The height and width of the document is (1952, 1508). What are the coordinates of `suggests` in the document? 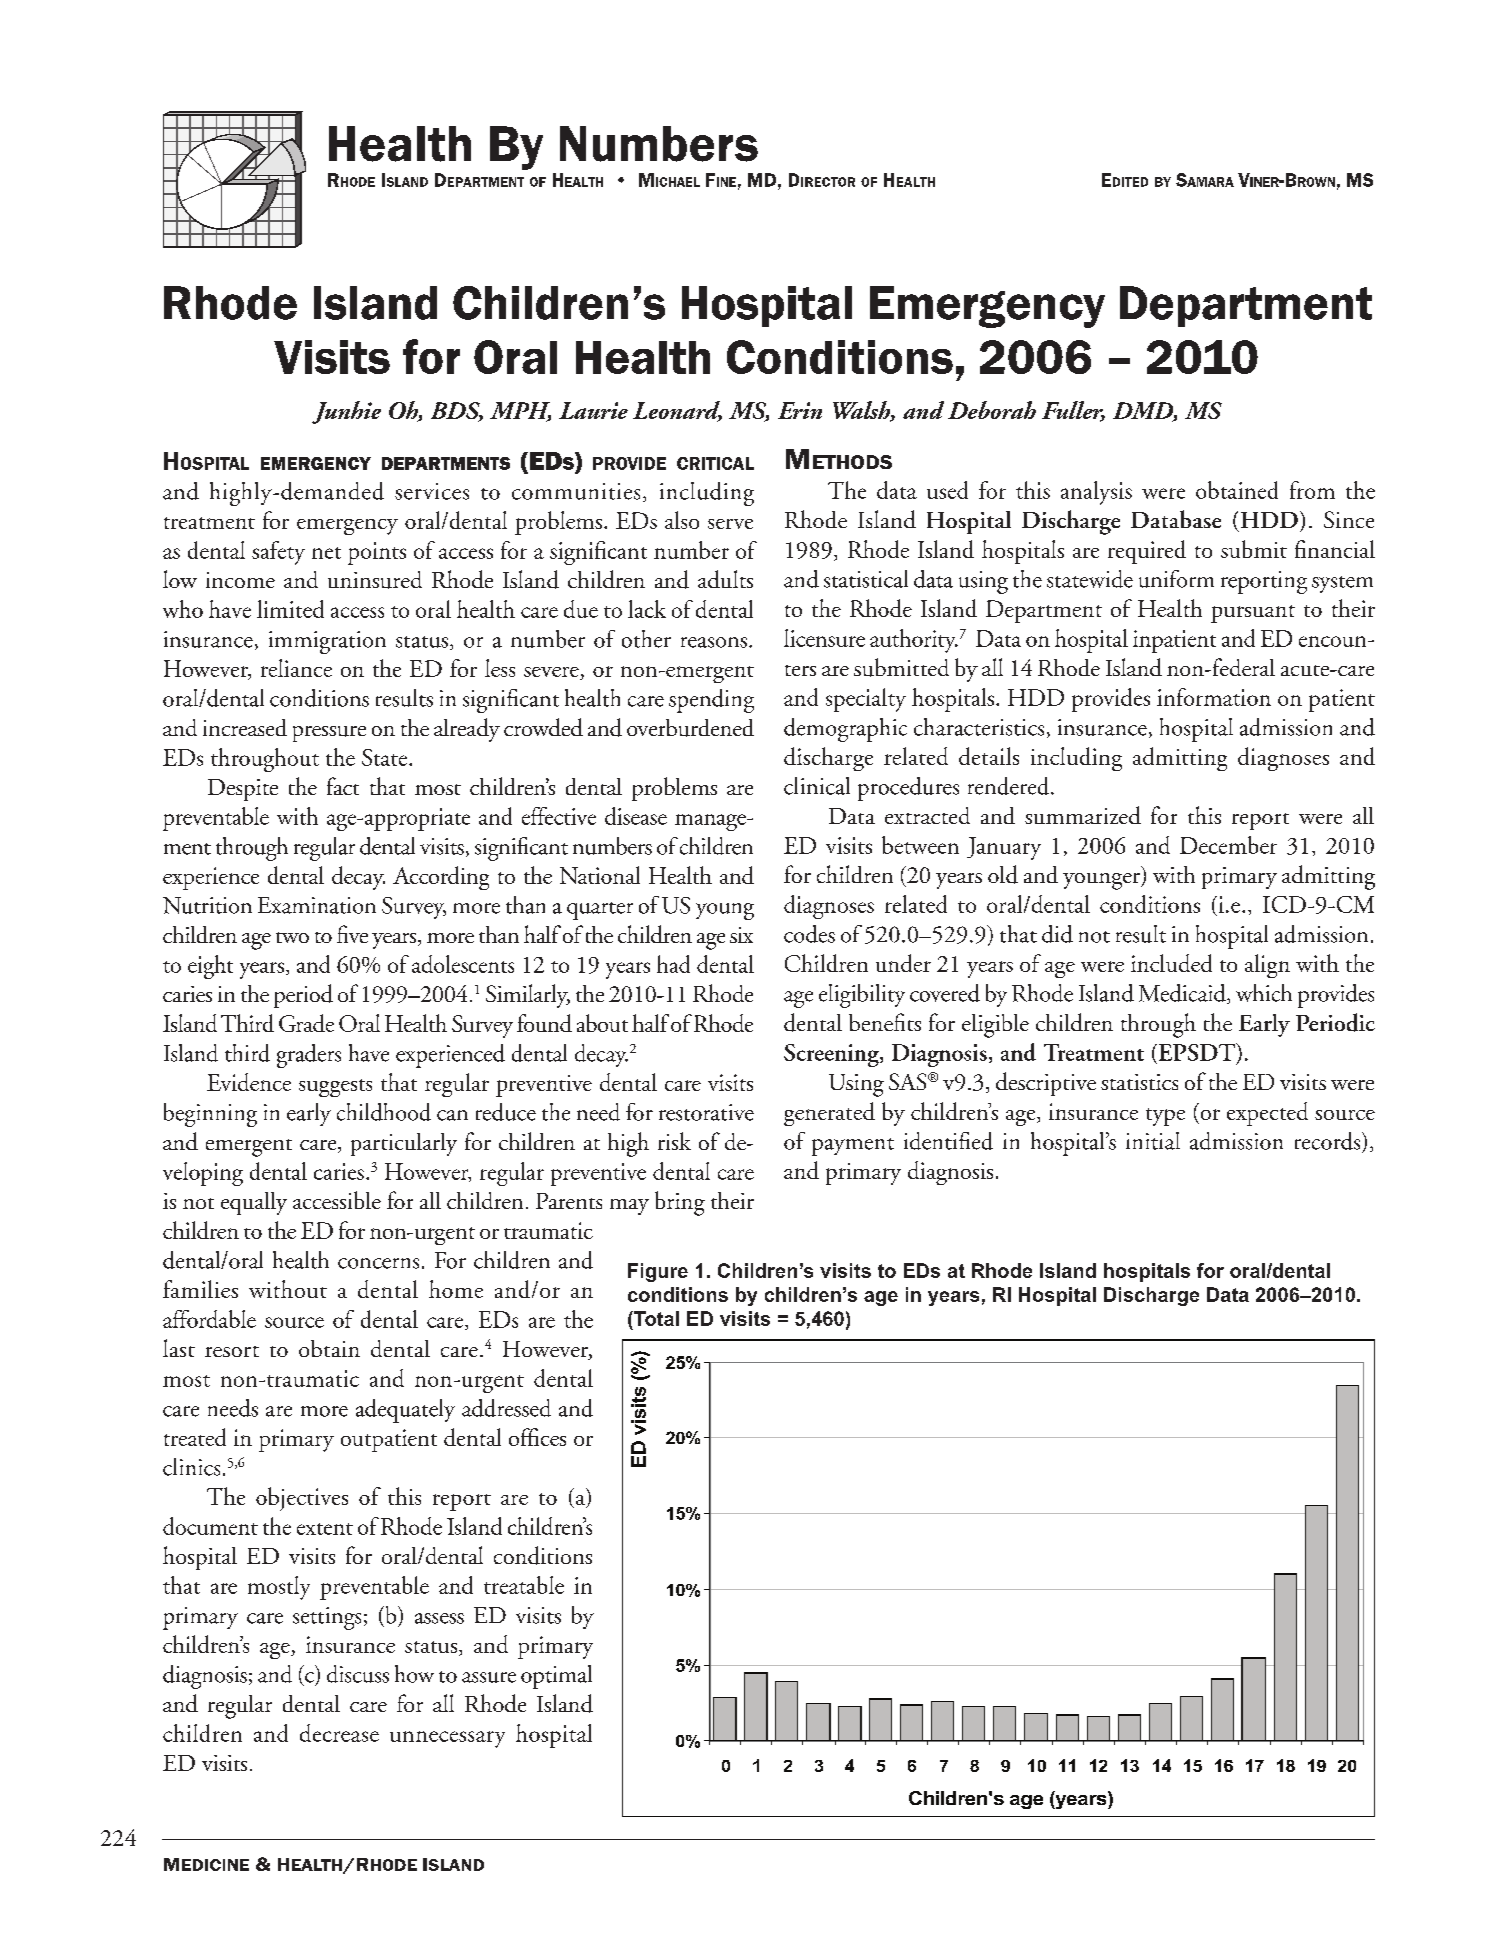 It's located at (335, 1088).
